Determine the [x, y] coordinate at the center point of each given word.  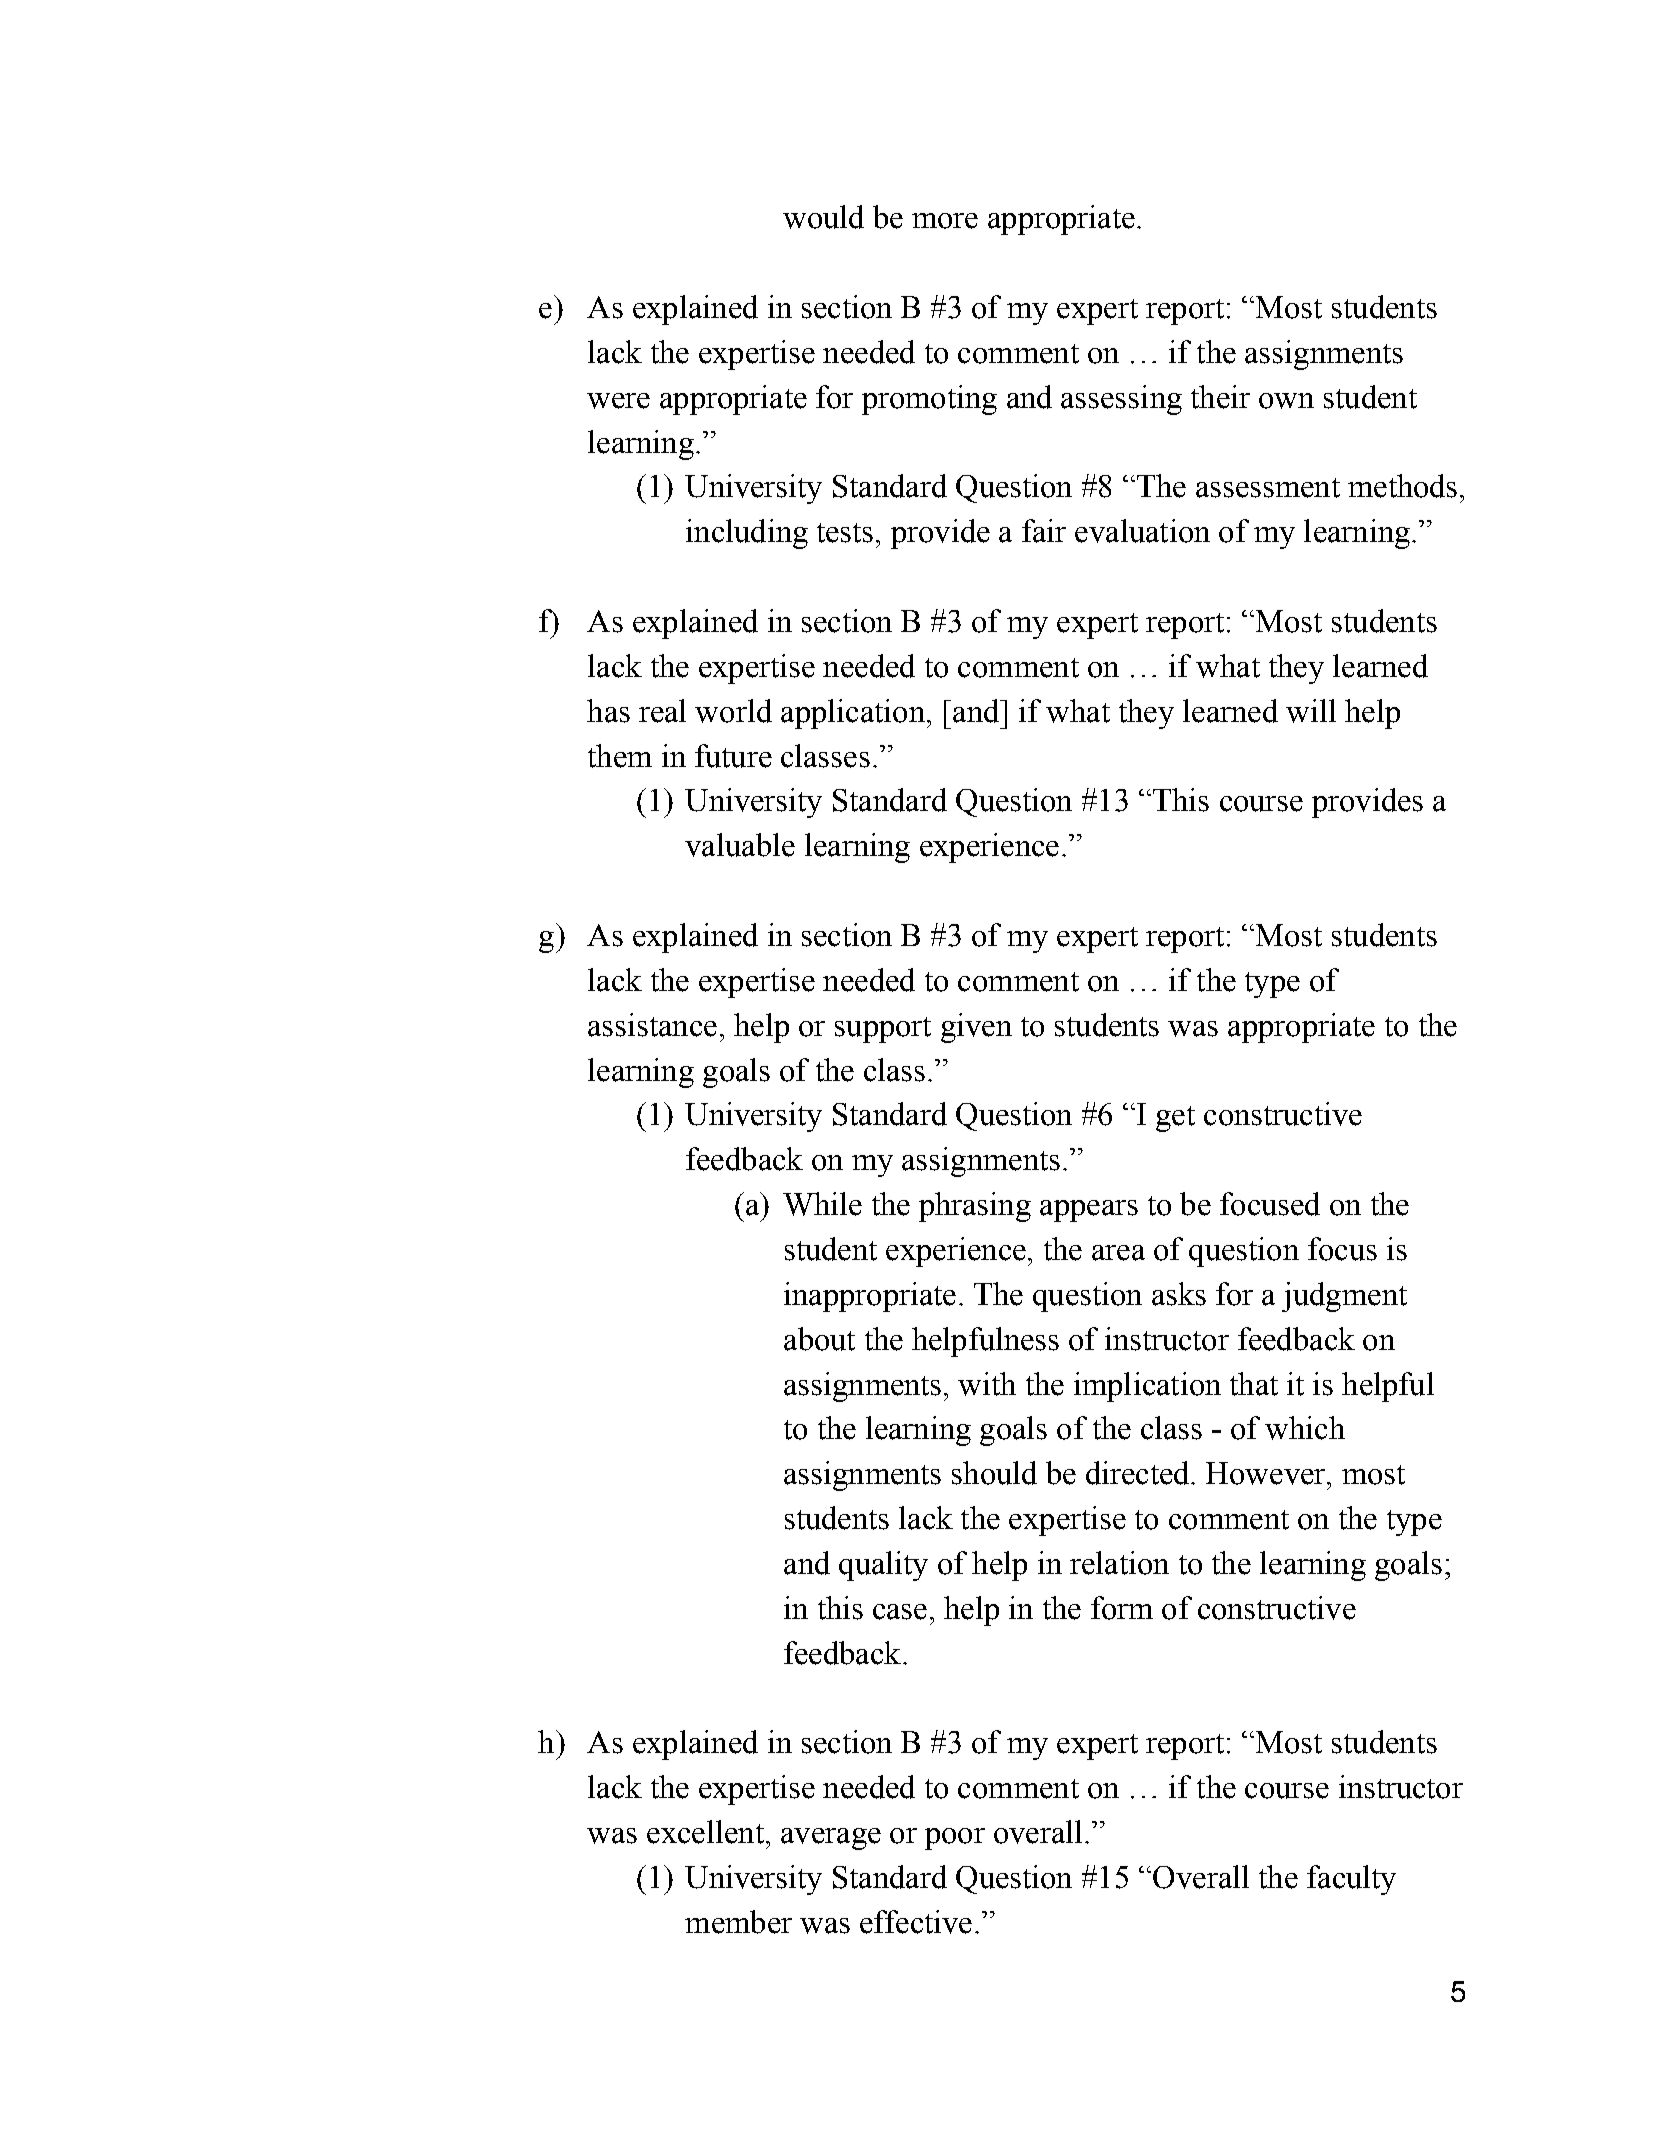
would [823, 217]
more [945, 221]
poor [955, 1839]
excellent [705, 1832]
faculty [1351, 1880]
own [1286, 401]
